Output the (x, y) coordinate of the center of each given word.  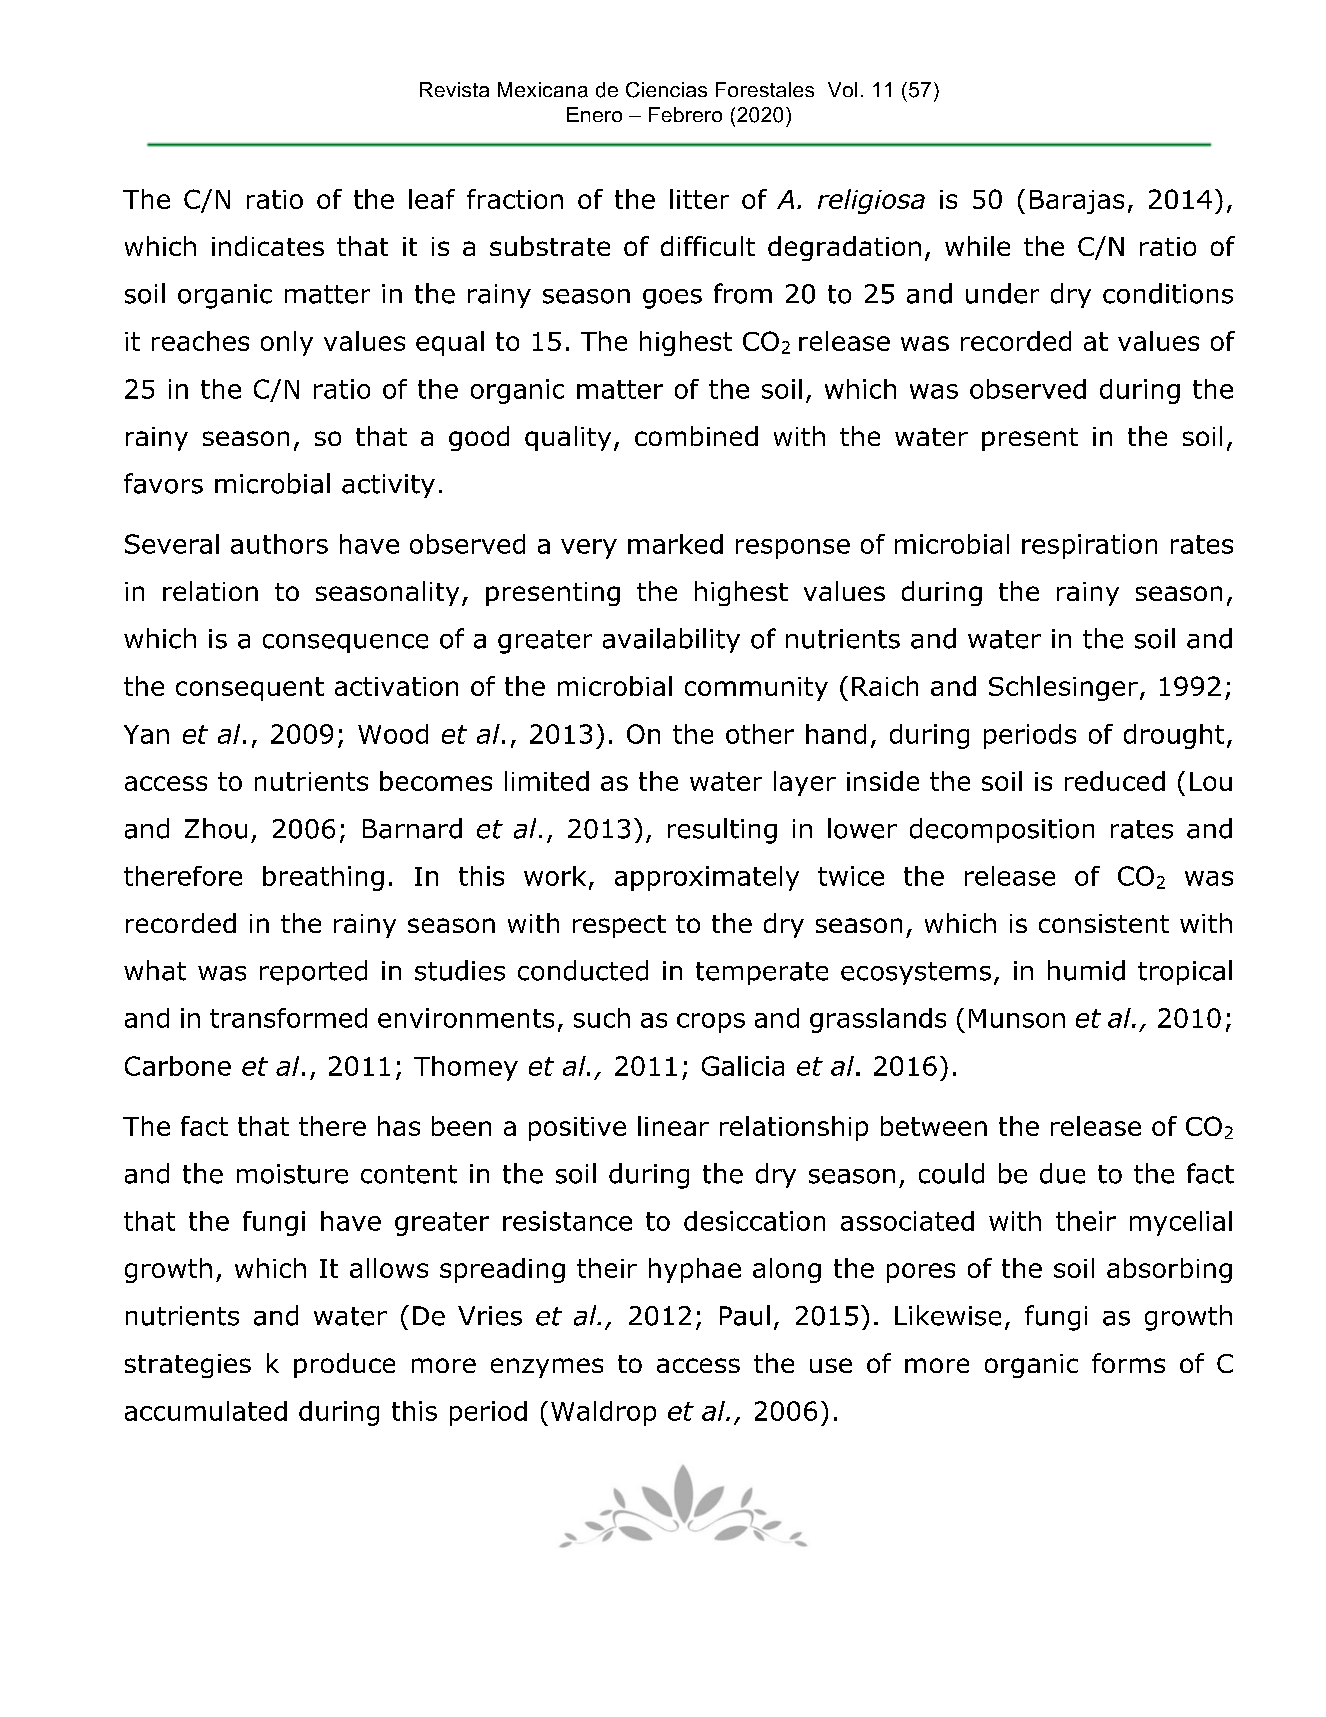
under (1002, 293)
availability (671, 640)
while (977, 246)
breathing (323, 878)
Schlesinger (1063, 688)
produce (344, 1365)
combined (696, 436)
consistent (1104, 923)
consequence (345, 643)
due (1062, 1173)
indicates (268, 246)
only (287, 343)
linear (673, 1126)
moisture (292, 1174)
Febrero (685, 114)
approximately (707, 878)
